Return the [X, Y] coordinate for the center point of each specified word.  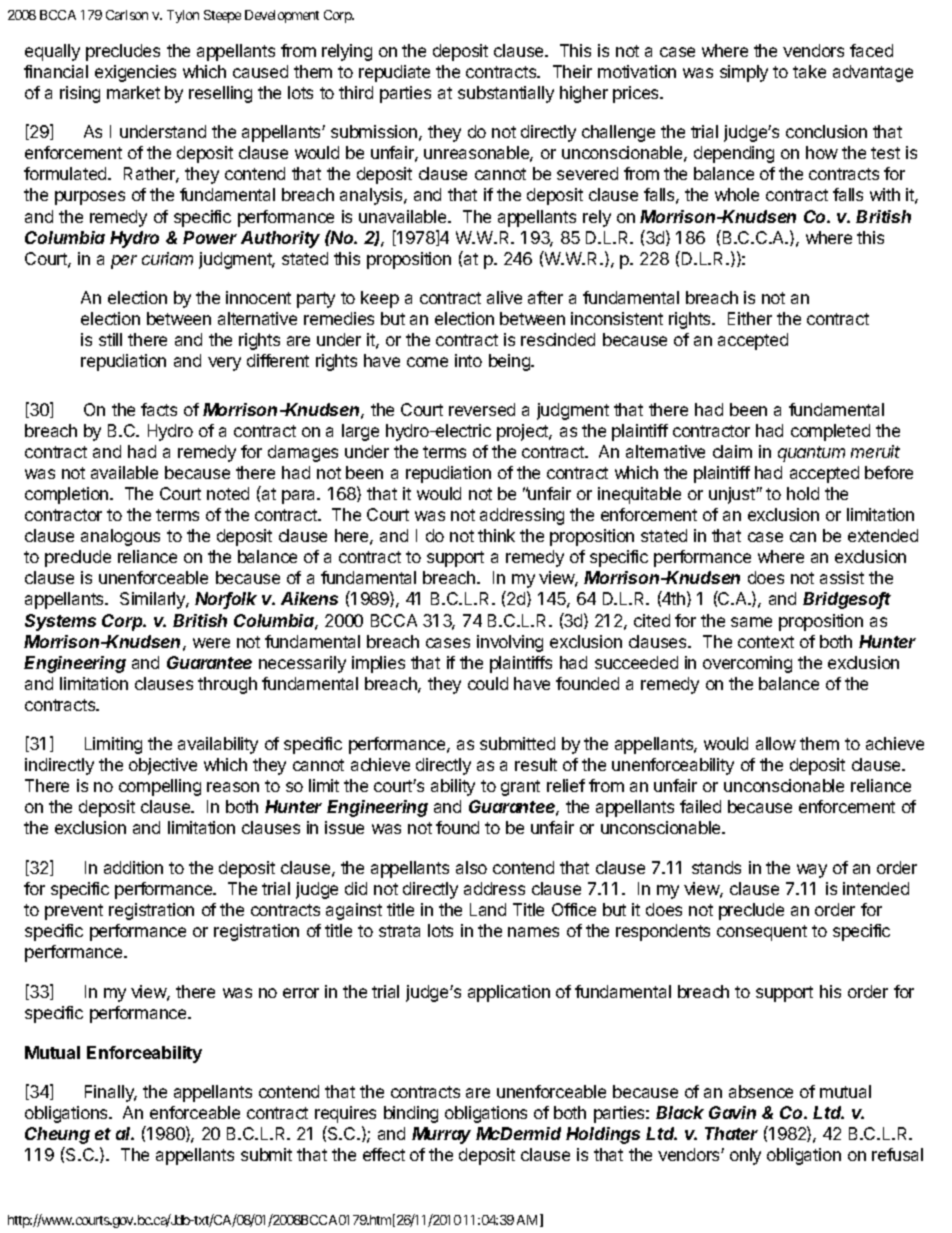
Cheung [57, 1135]
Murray [441, 1135]
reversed [482, 409]
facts [159, 409]
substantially [506, 94]
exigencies [135, 73]
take [809, 71]
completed [830, 432]
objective [163, 766]
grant [520, 788]
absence [761, 1091]
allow [776, 743]
